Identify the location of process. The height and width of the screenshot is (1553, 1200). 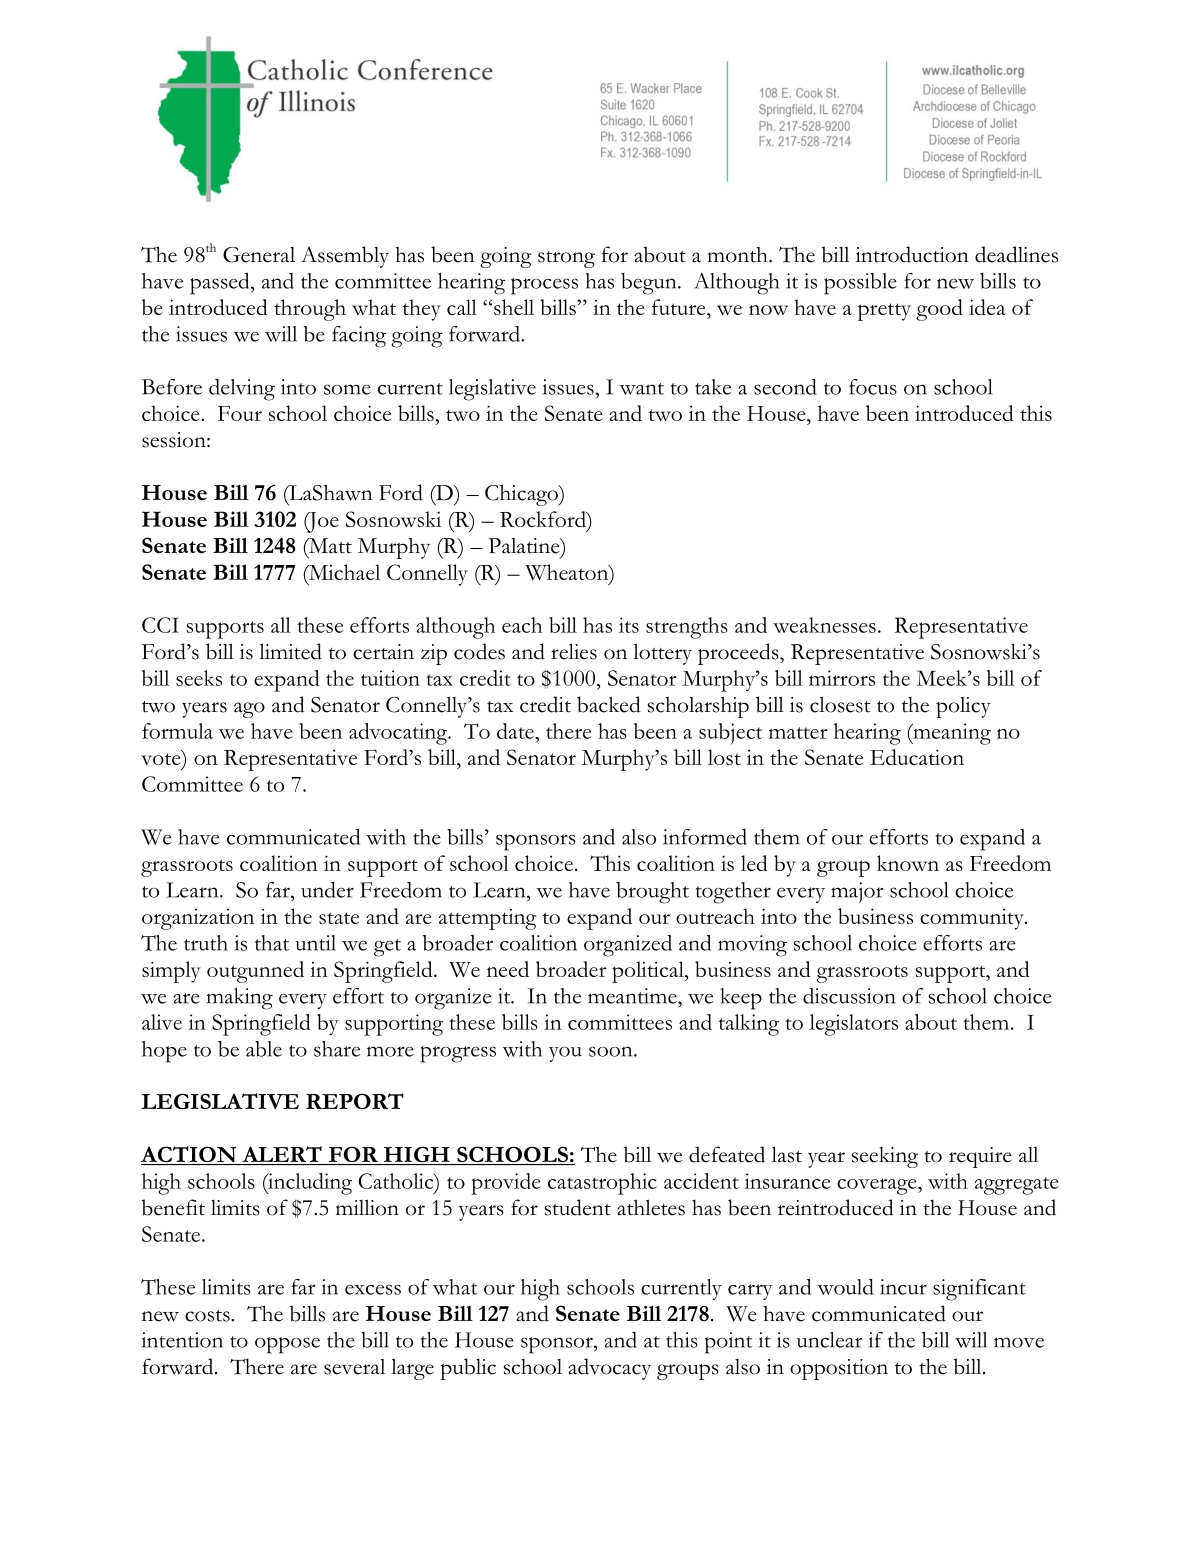
(544, 286).
